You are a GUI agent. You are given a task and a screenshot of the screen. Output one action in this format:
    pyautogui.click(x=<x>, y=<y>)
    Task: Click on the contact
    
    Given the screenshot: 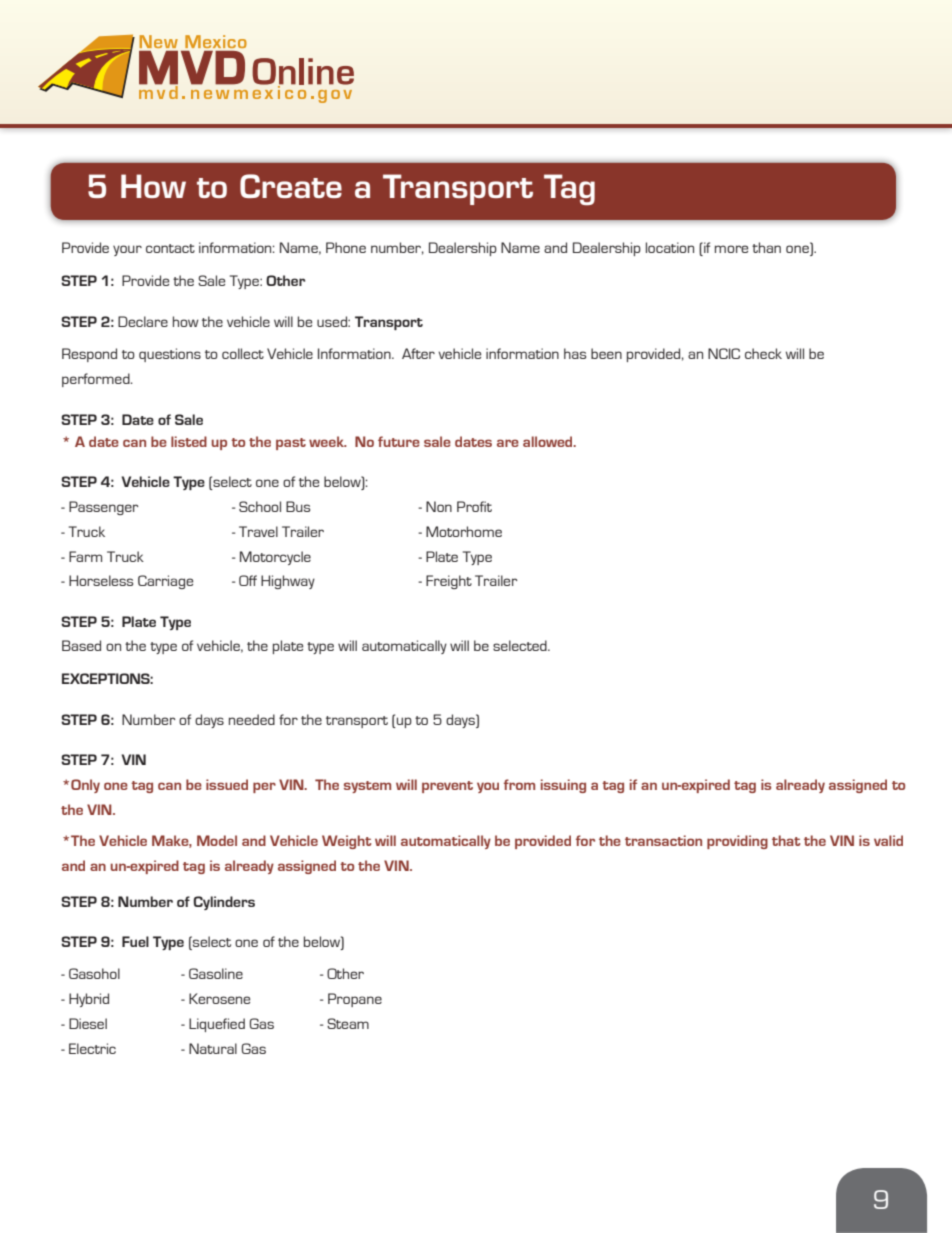 What is the action you would take?
    pyautogui.click(x=170, y=248)
